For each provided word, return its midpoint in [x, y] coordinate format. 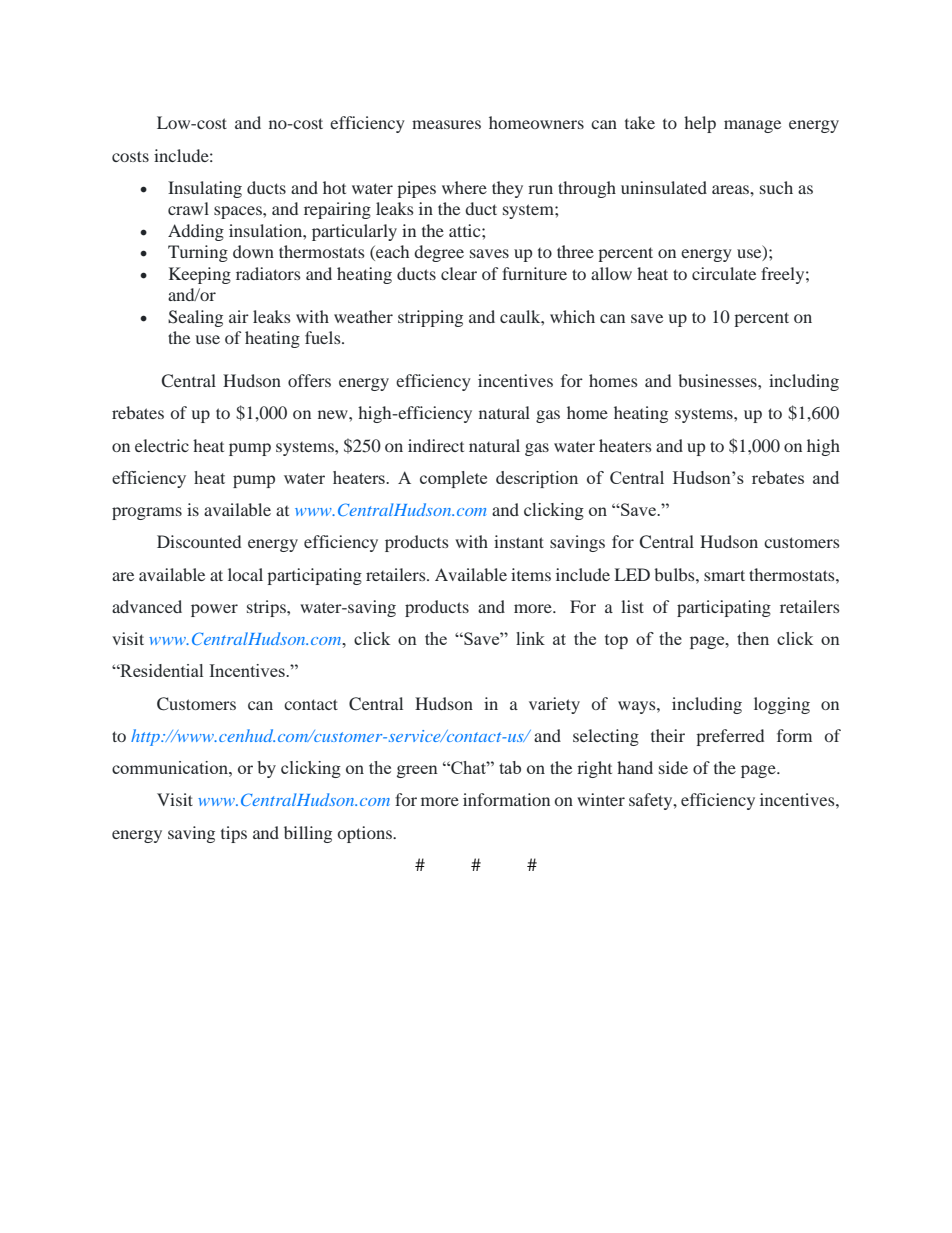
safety [652, 801]
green [417, 771]
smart [724, 575]
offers [309, 380]
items [531, 574]
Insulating [205, 189]
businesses [718, 380]
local [245, 574]
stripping [430, 318]
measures [446, 124]
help [700, 124]
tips [234, 834]
